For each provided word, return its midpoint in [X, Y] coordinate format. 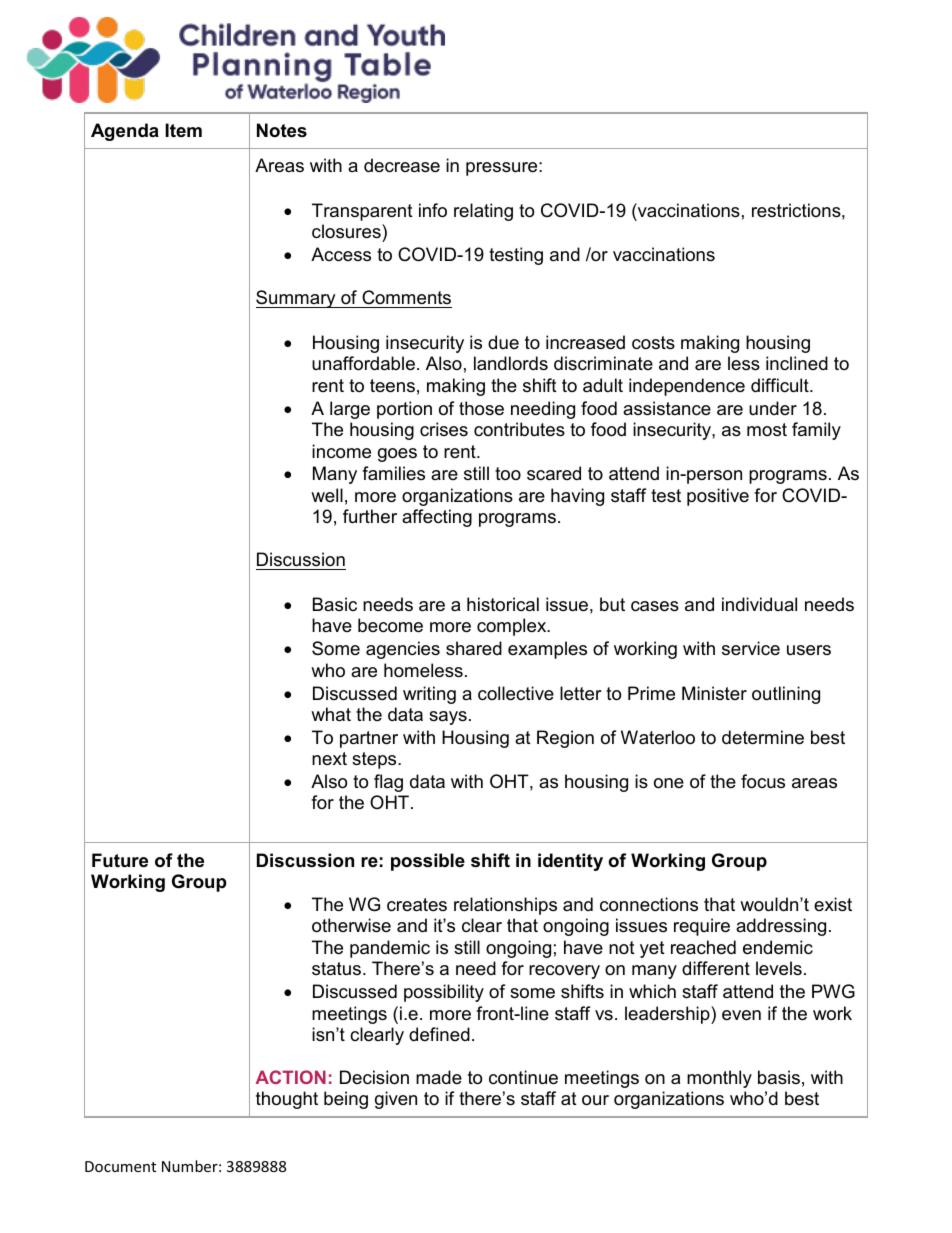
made [439, 1077]
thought [287, 1100]
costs [653, 343]
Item [183, 130]
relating [483, 212]
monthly [719, 1079]
